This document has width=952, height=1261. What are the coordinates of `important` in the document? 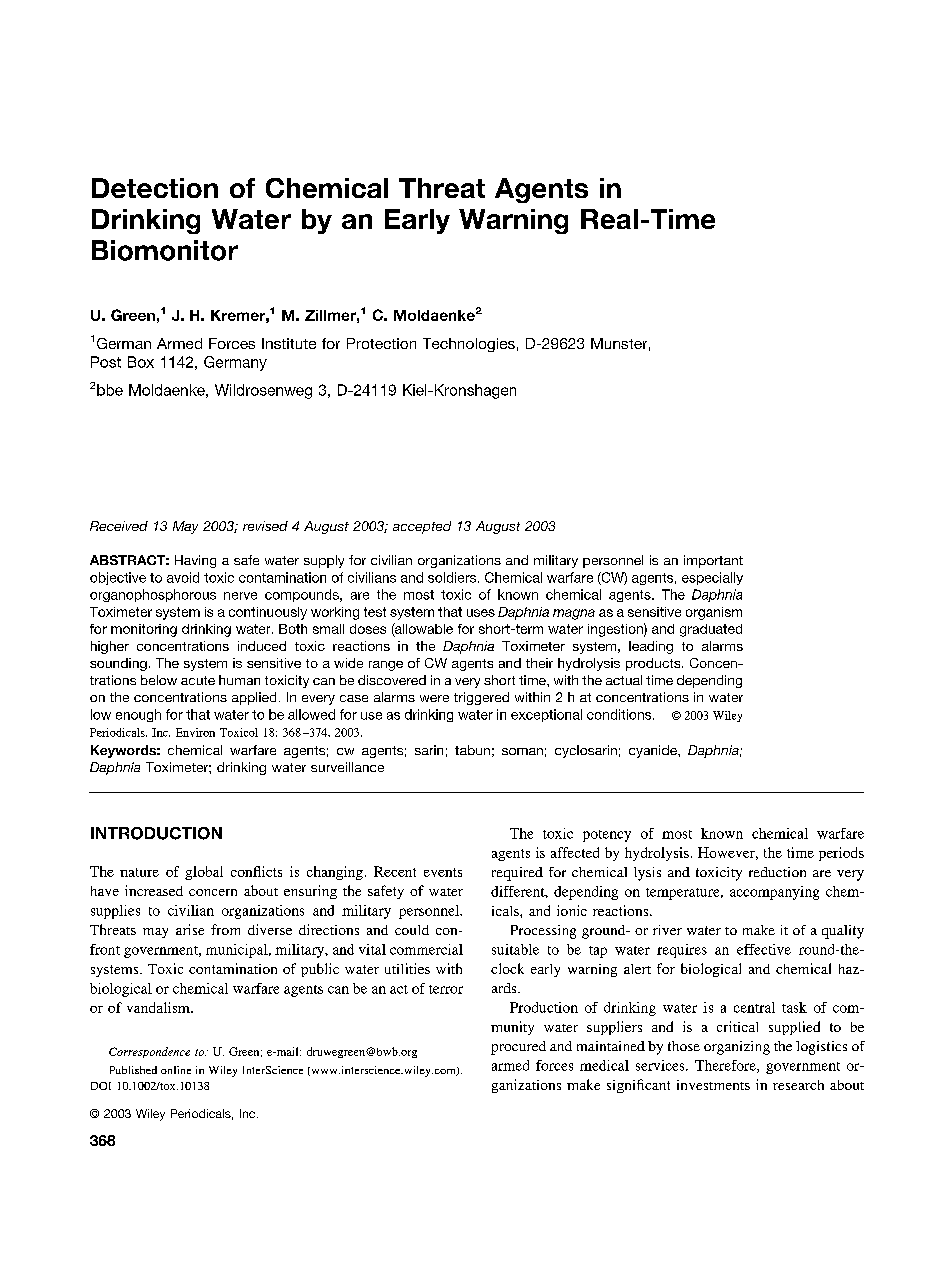 It's located at (713, 561).
